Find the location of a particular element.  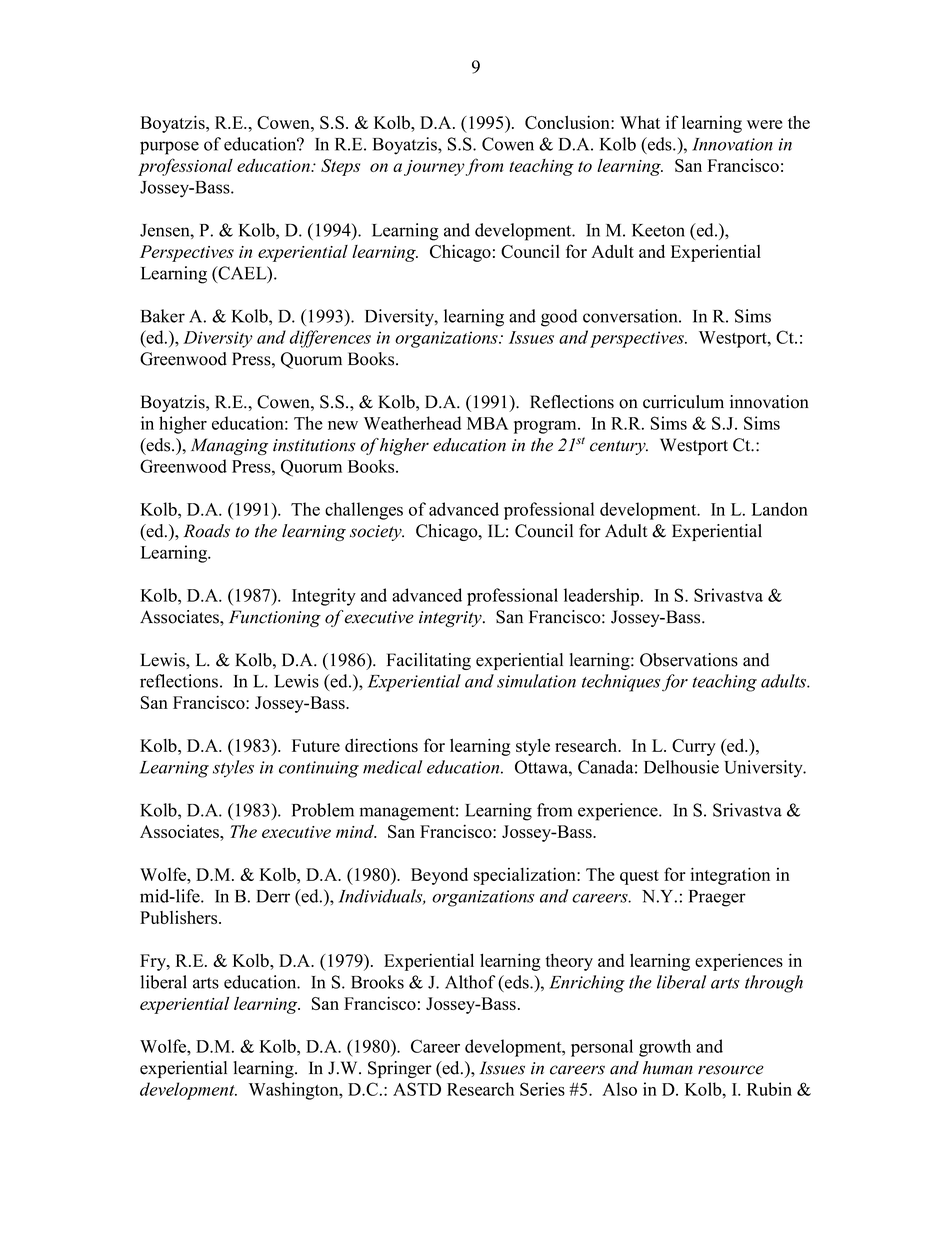

integration is located at coordinates (730, 876).
